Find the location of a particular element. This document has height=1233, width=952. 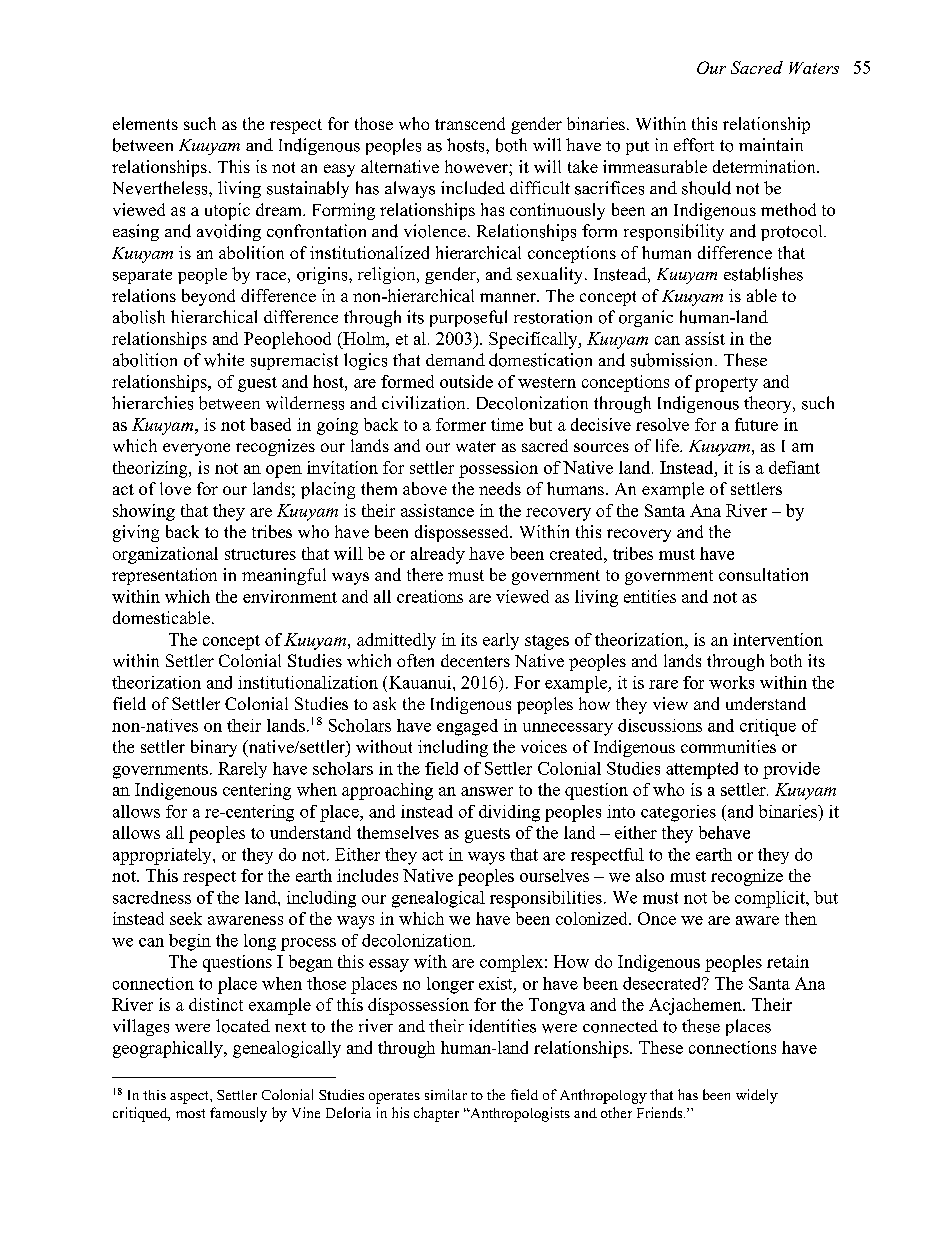

aspect is located at coordinates (190, 1097).
